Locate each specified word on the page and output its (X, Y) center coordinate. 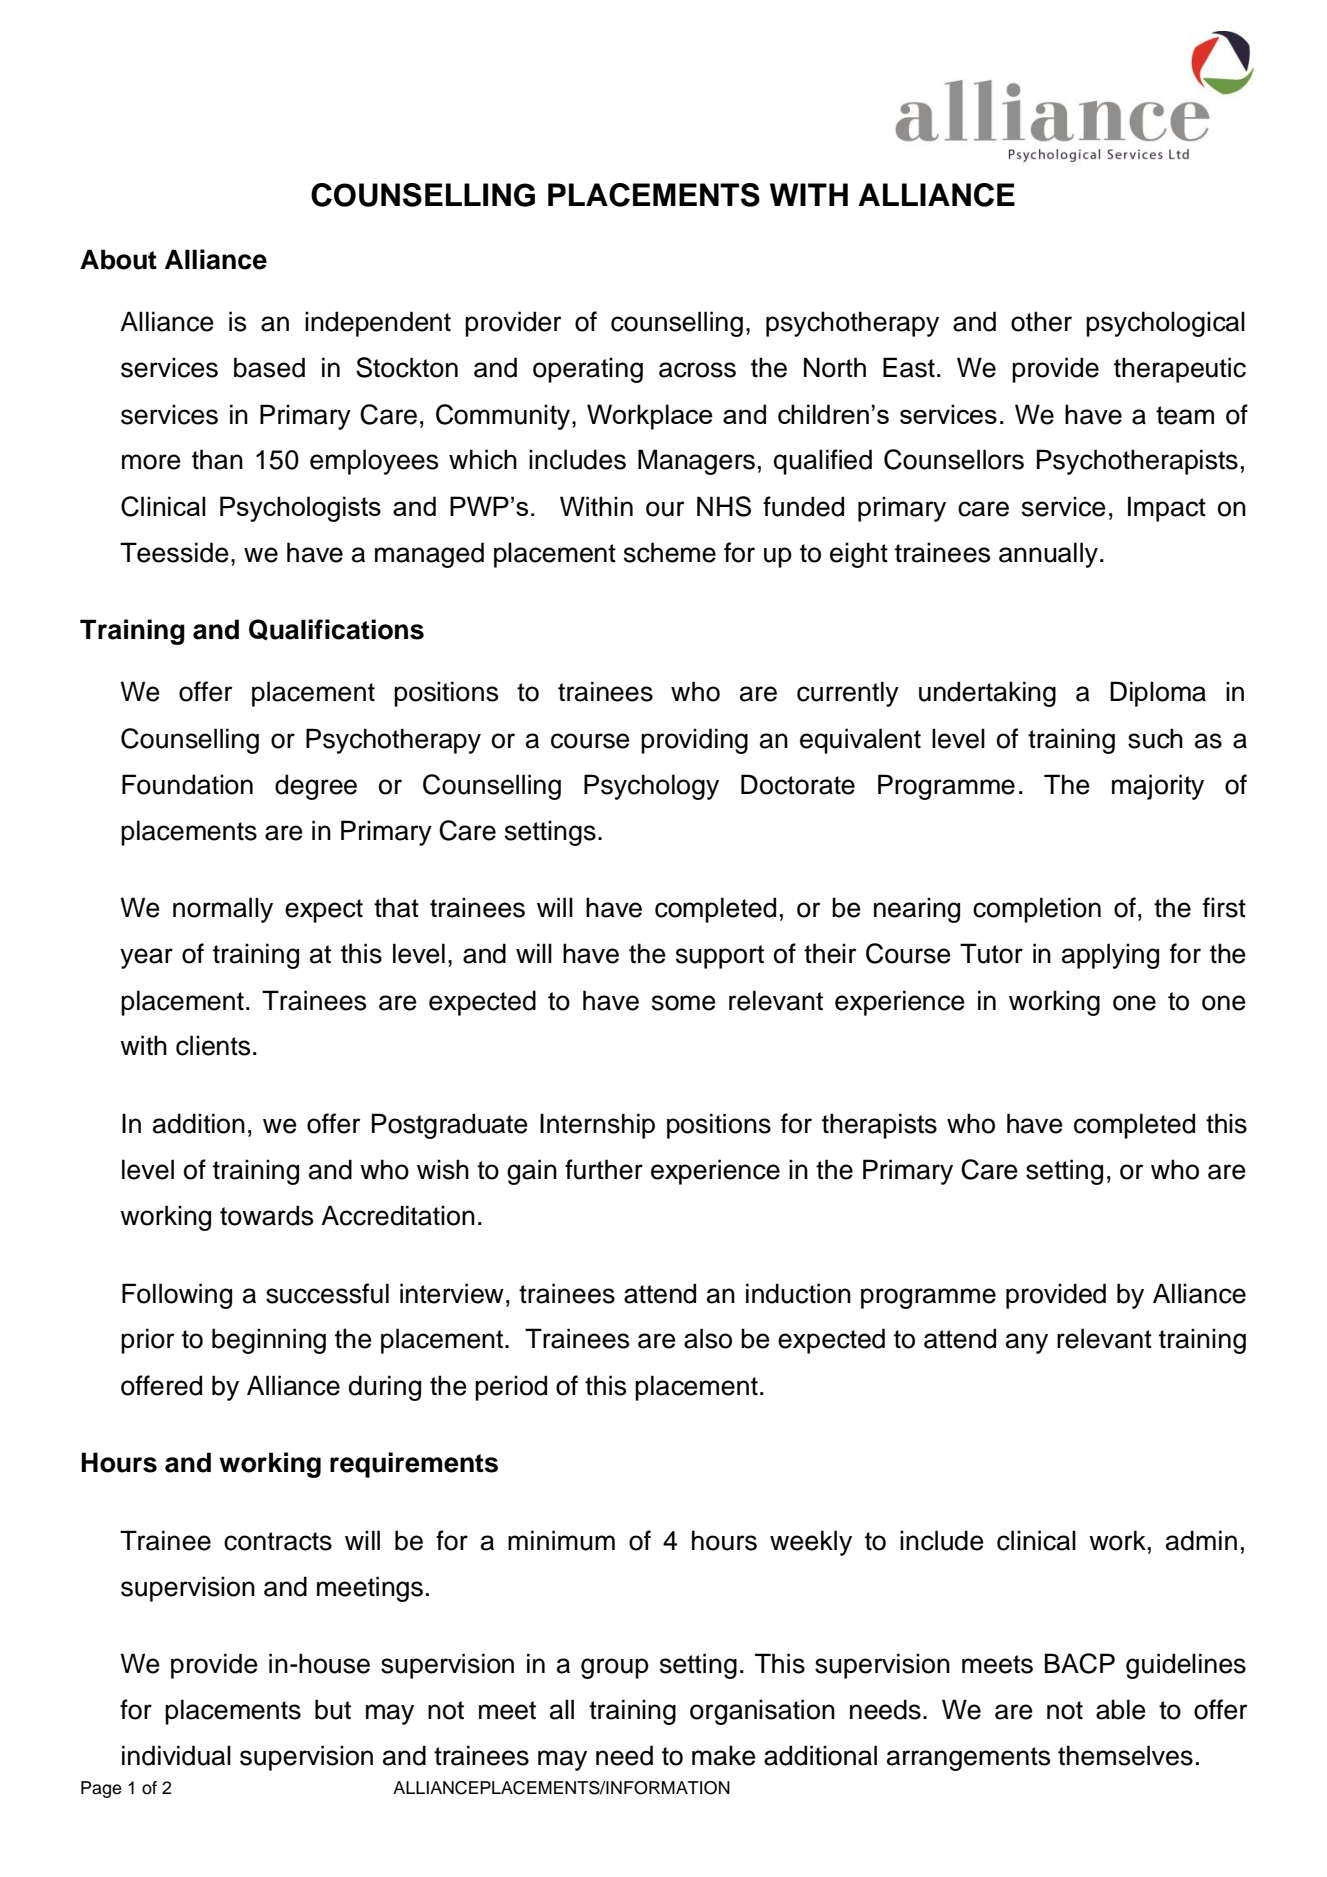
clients (213, 1045)
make (724, 1755)
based (269, 367)
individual (176, 1755)
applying (1110, 956)
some (684, 1003)
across (697, 370)
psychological (1165, 324)
